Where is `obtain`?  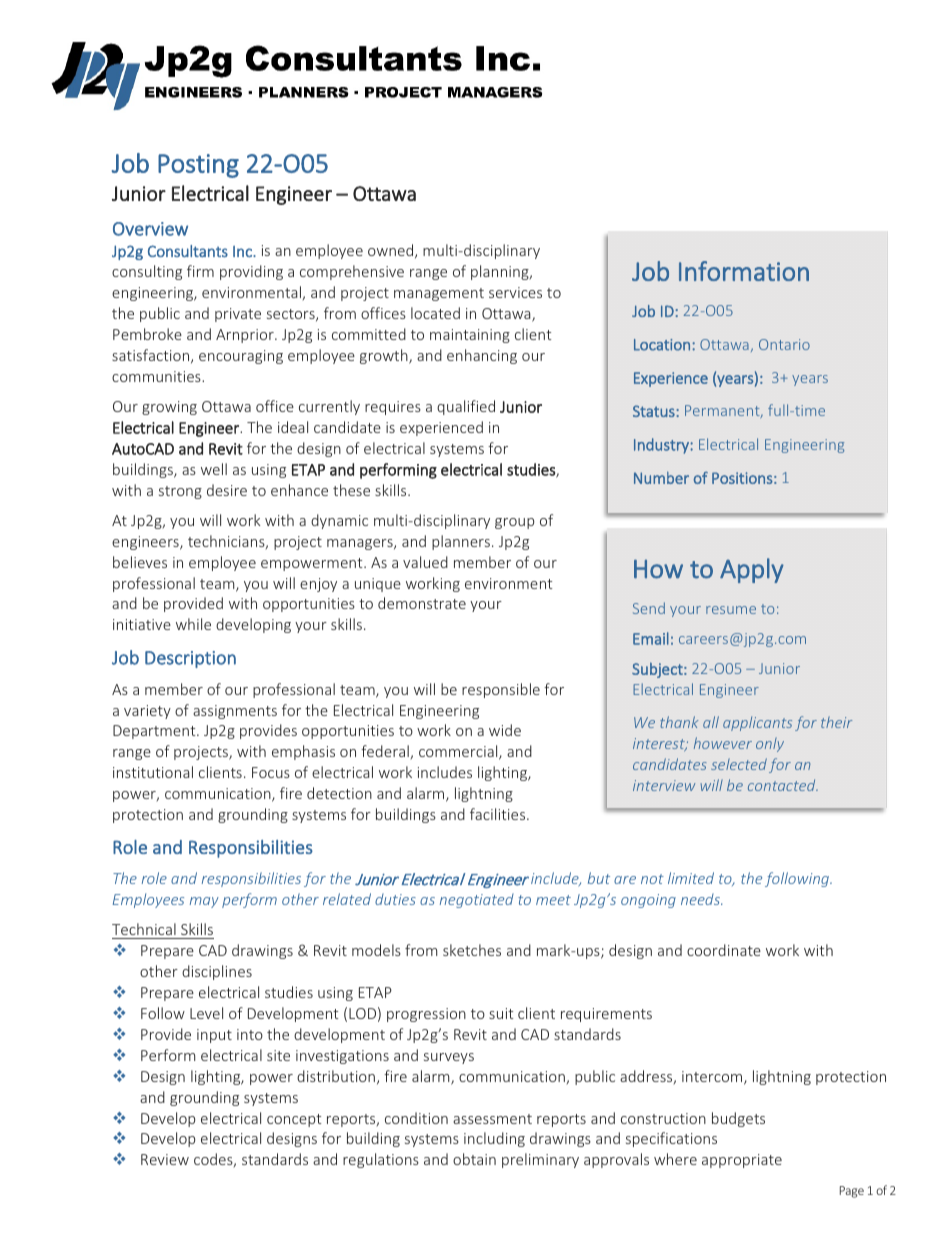
obtain is located at coordinates (474, 1159).
